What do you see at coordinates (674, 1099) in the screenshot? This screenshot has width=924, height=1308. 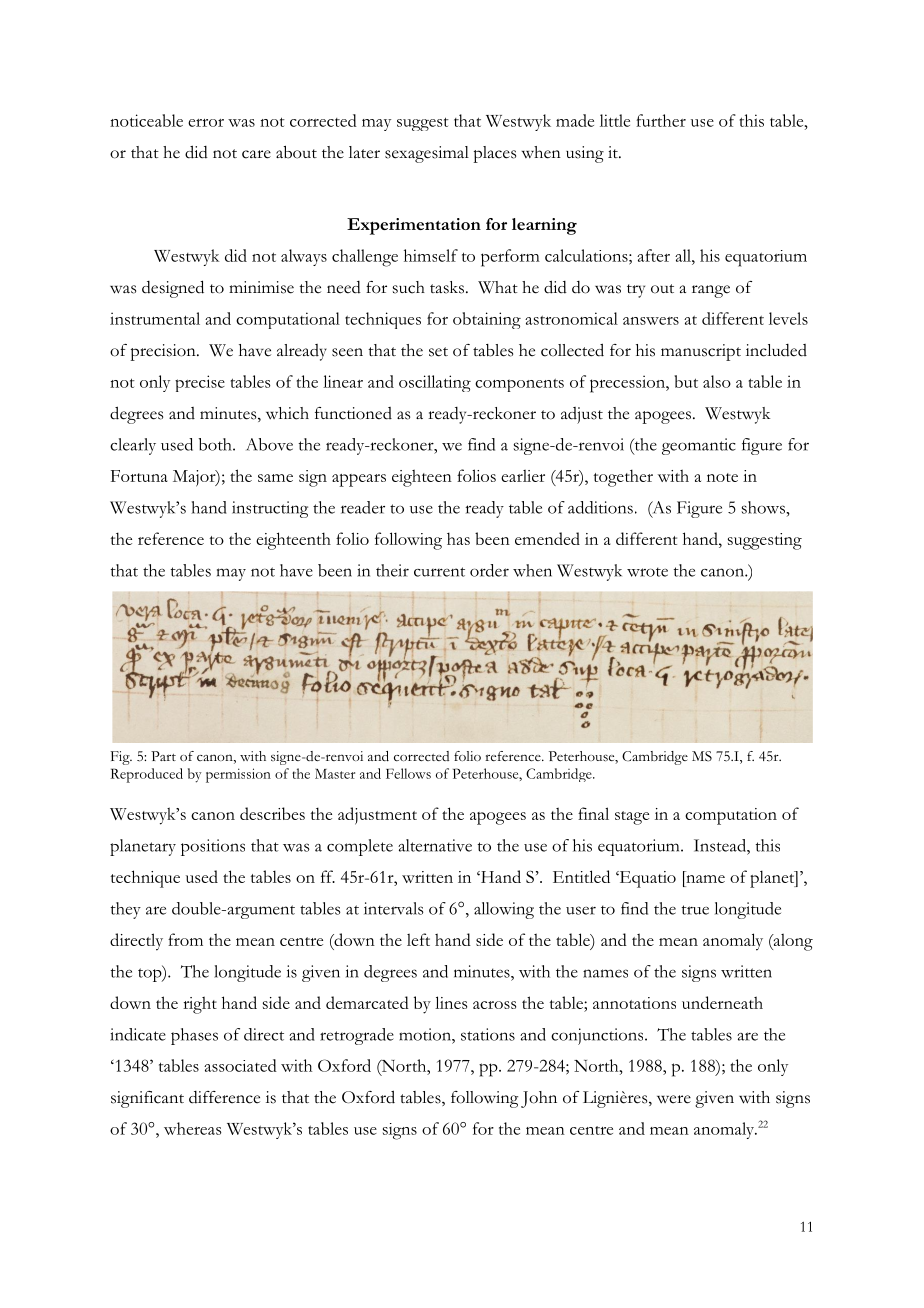 I see `were` at bounding box center [674, 1099].
